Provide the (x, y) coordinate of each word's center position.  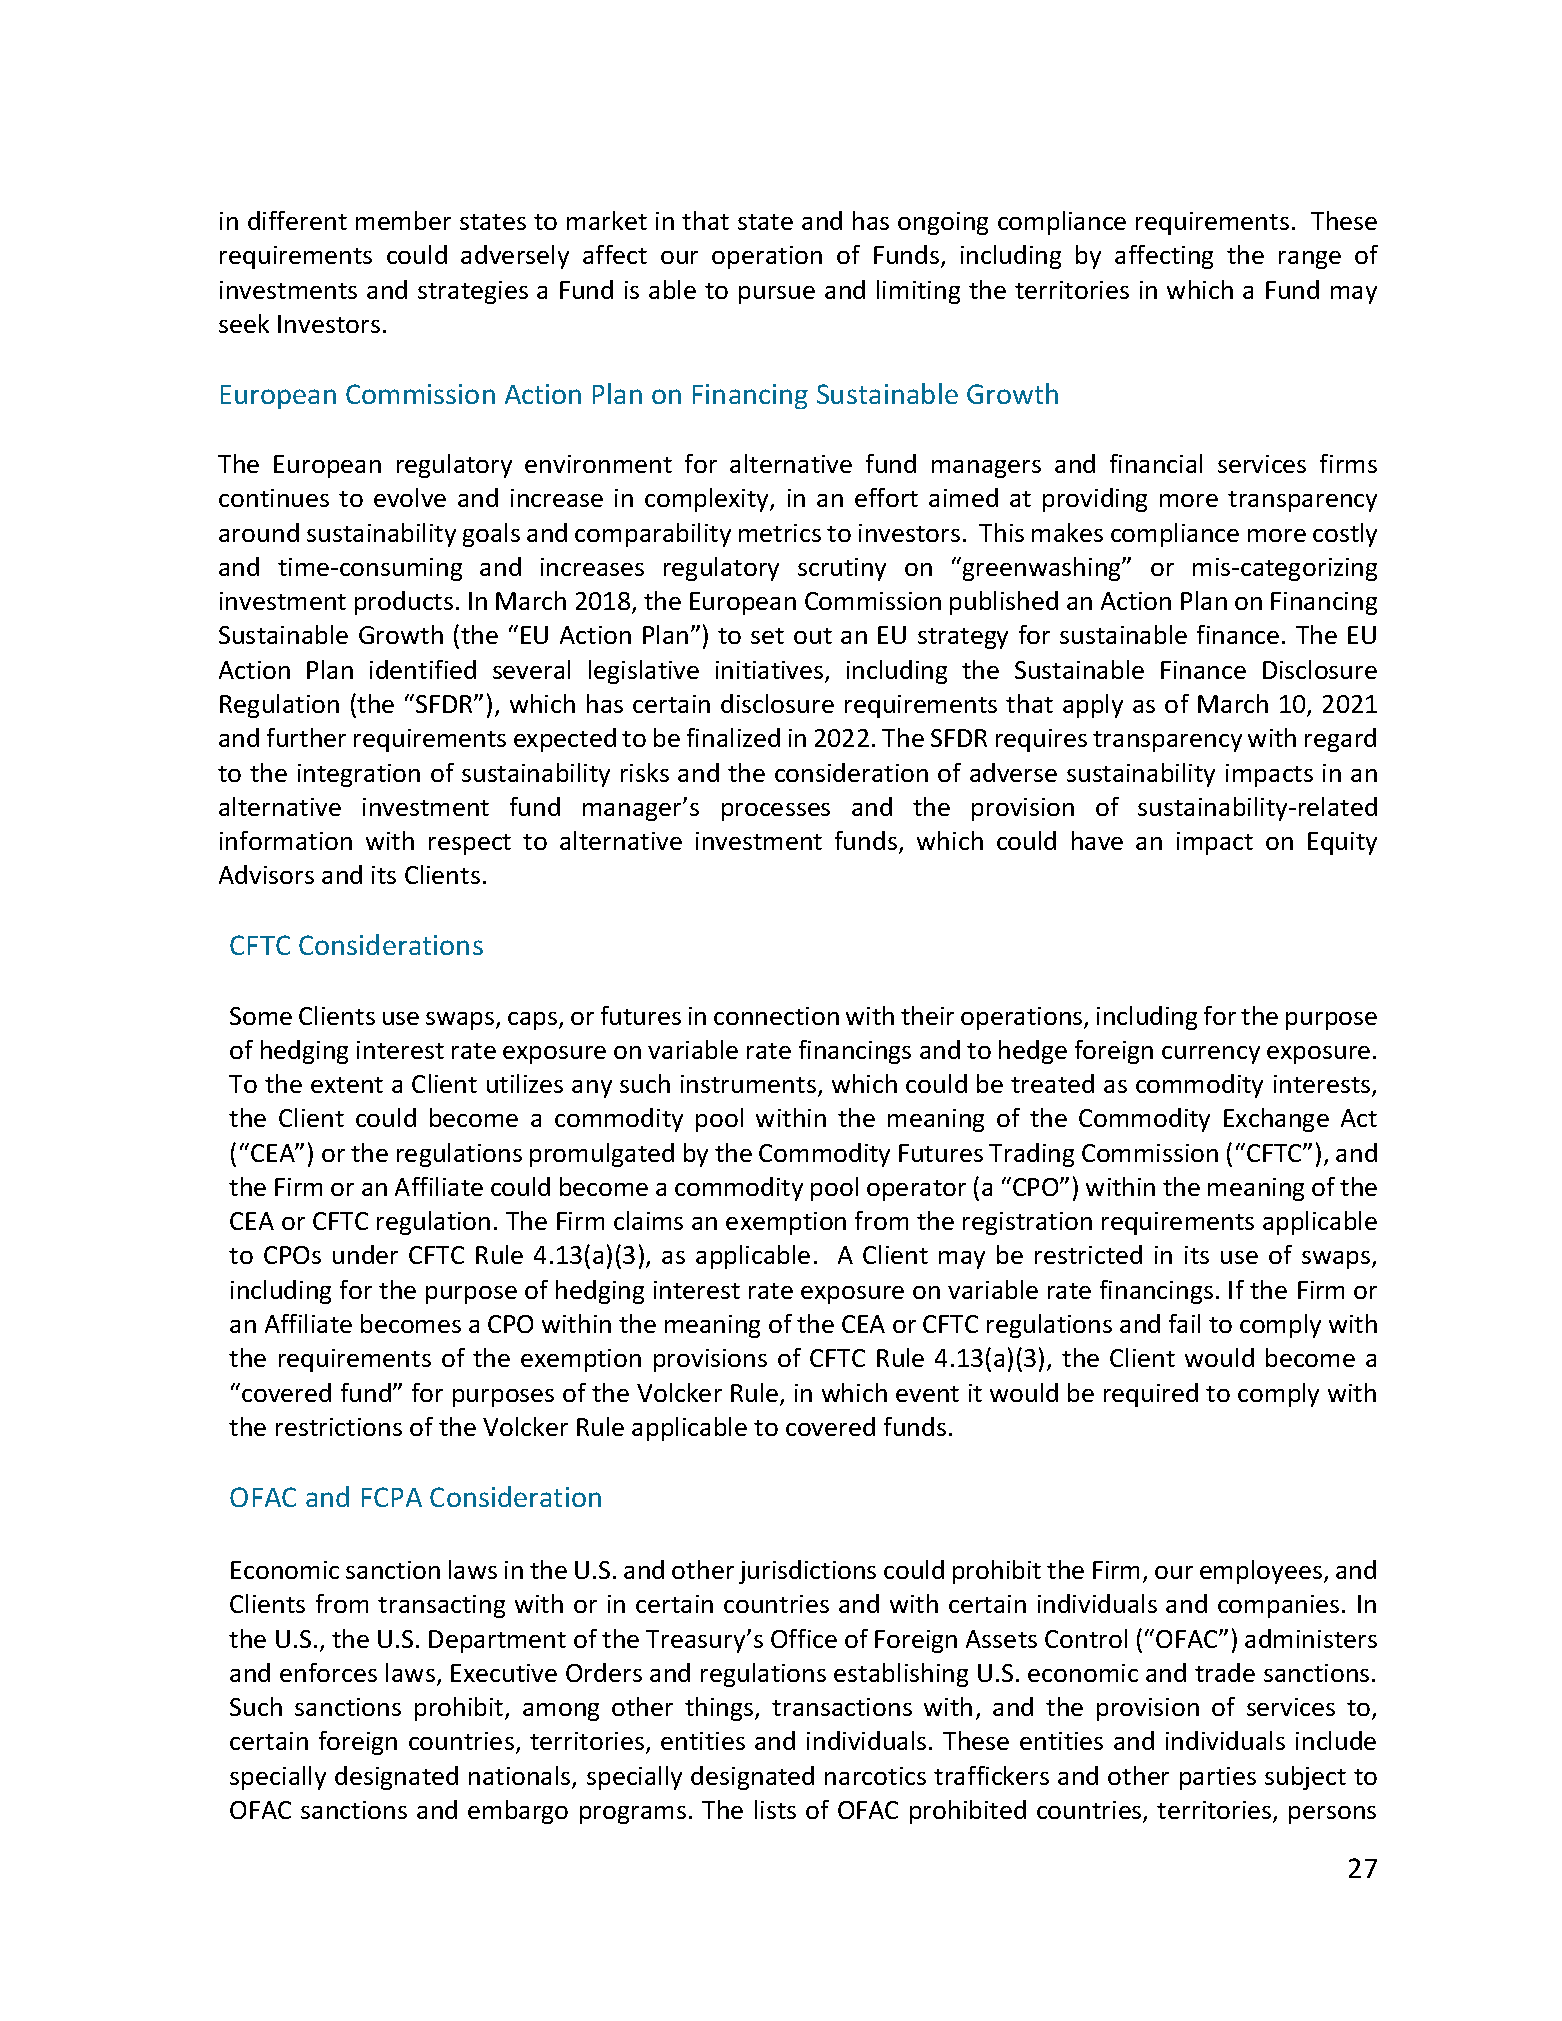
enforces (328, 1672)
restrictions (339, 1427)
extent (347, 1085)
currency (1211, 1055)
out (813, 636)
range (1310, 260)
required (1151, 1395)
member (403, 220)
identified (423, 669)
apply (1093, 706)
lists (775, 1809)
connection (776, 1016)
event (927, 1394)
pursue (777, 295)
